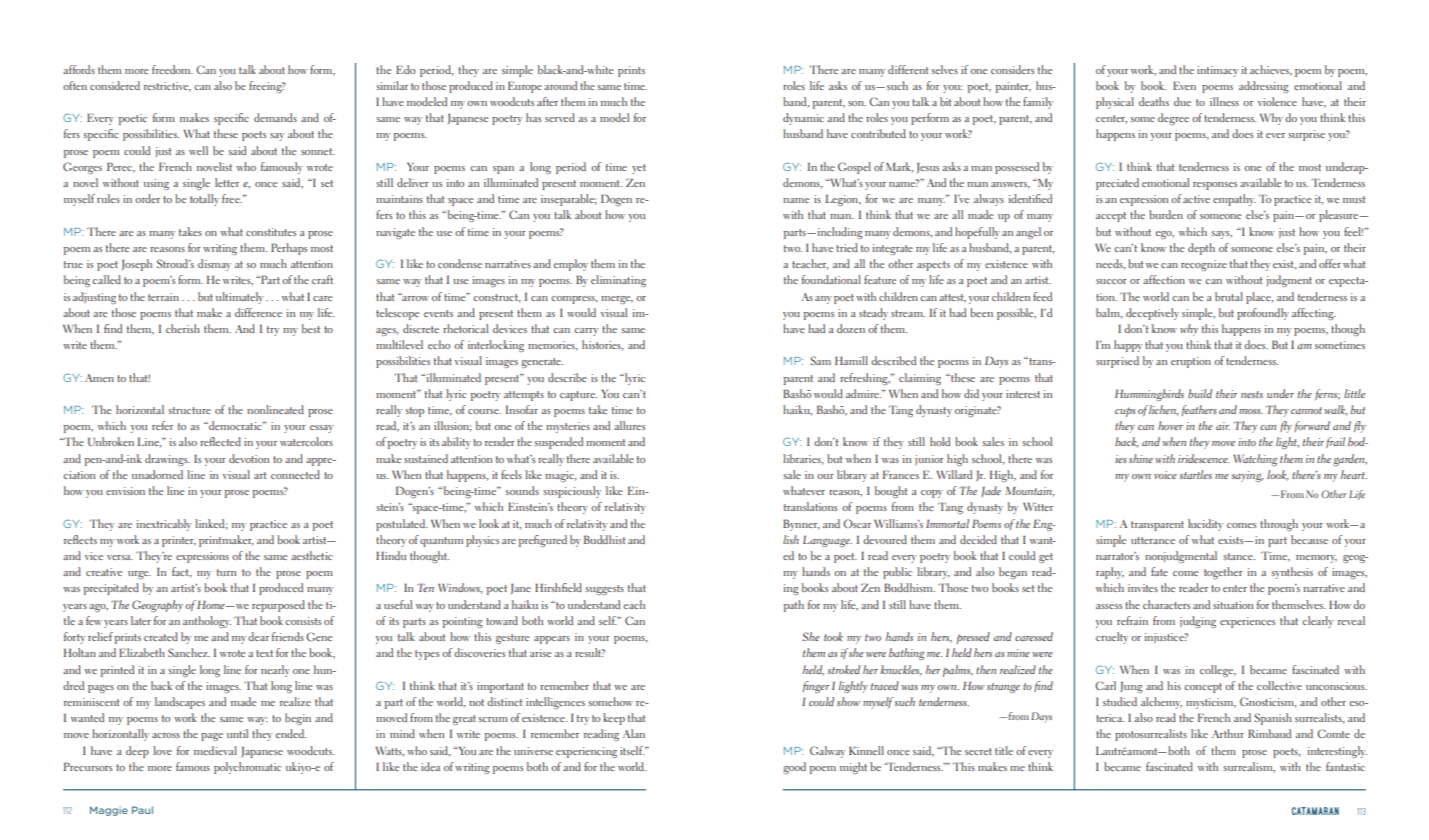  Describe the element at coordinates (794, 768) in the image. I see `good` at that location.
